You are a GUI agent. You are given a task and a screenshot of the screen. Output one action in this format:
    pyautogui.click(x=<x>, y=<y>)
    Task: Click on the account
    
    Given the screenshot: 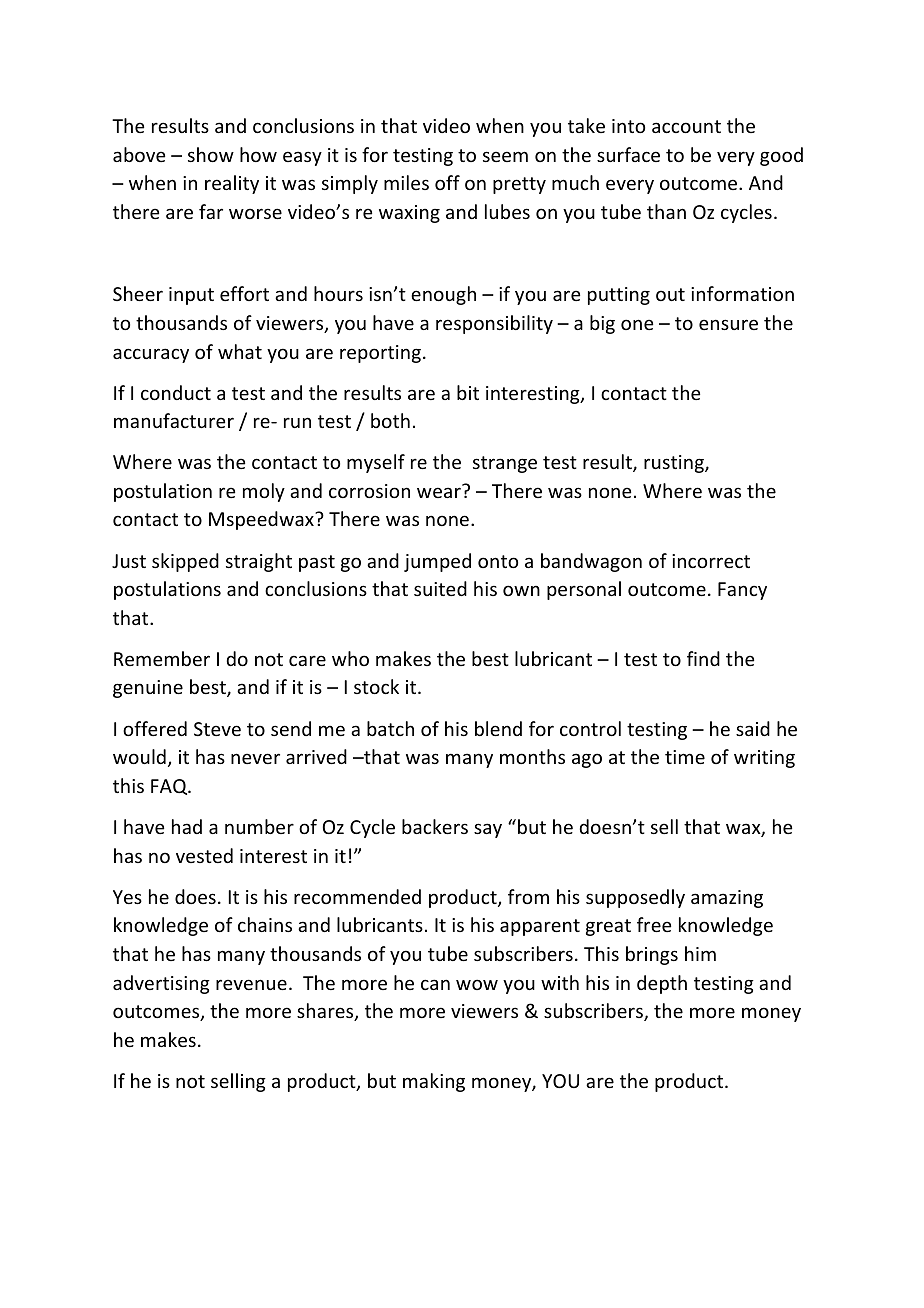 What is the action you would take?
    pyautogui.click(x=686, y=126)
